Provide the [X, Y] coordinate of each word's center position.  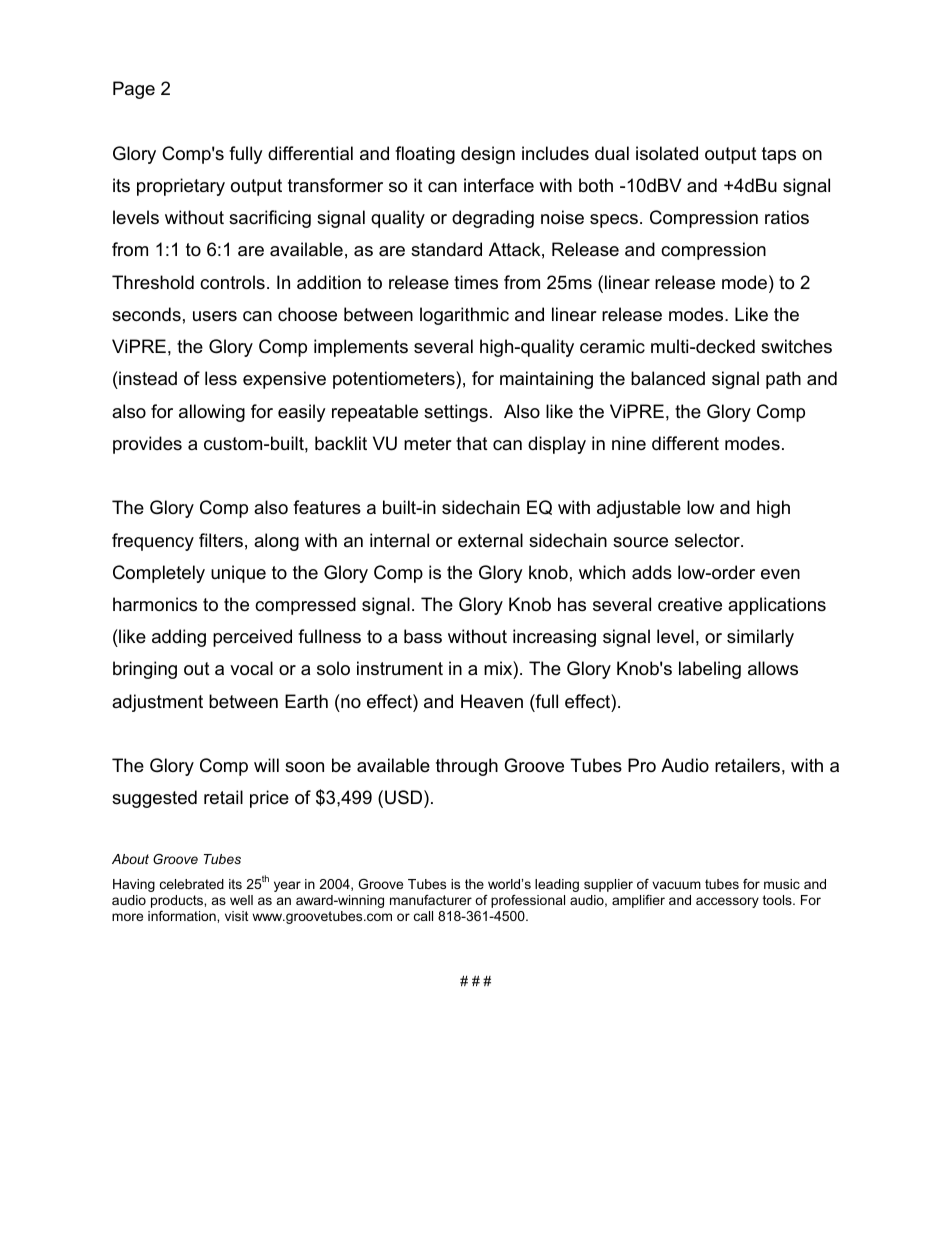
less [221, 378]
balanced [668, 378]
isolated [667, 153]
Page [134, 90]
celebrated [192, 884]
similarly [760, 638]
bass [423, 636]
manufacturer [431, 900]
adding [179, 638]
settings [456, 413]
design [488, 155]
